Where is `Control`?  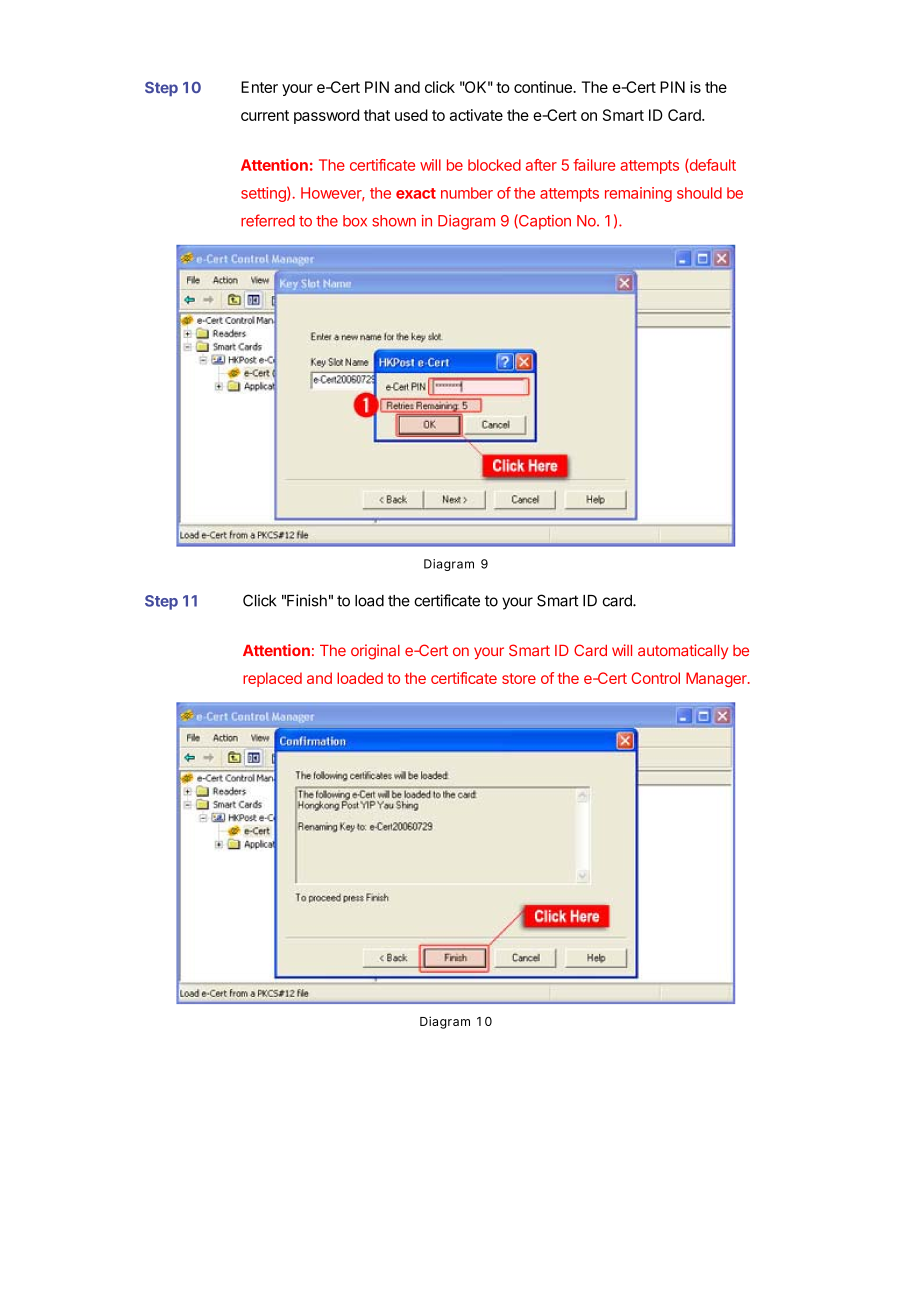 Control is located at coordinates (655, 678).
